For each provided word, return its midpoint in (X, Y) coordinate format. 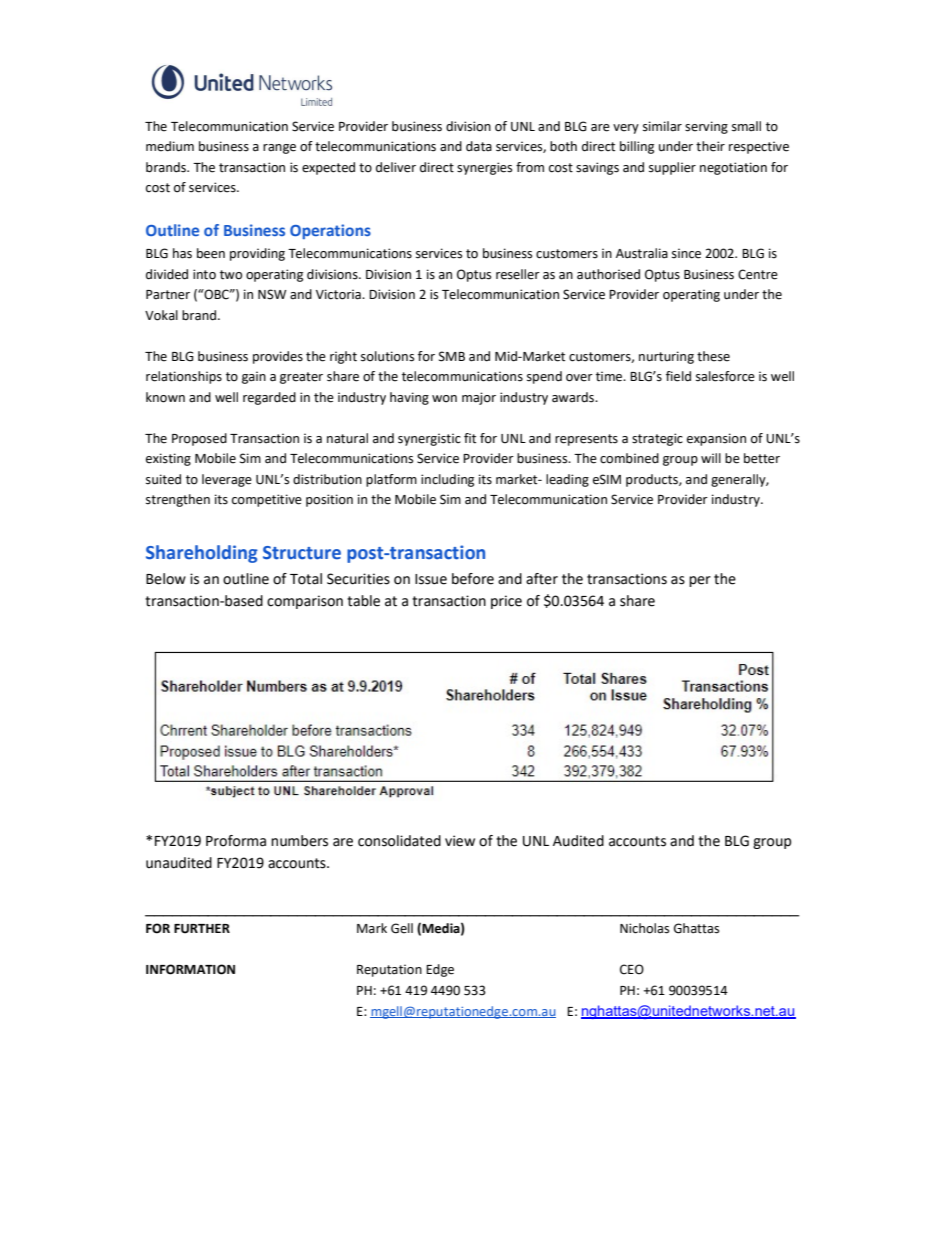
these (713, 356)
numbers (299, 841)
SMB (452, 356)
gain (254, 377)
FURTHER (202, 929)
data (479, 146)
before (473, 579)
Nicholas (644, 928)
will (711, 458)
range (279, 149)
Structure (302, 553)
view (460, 841)
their (710, 146)
